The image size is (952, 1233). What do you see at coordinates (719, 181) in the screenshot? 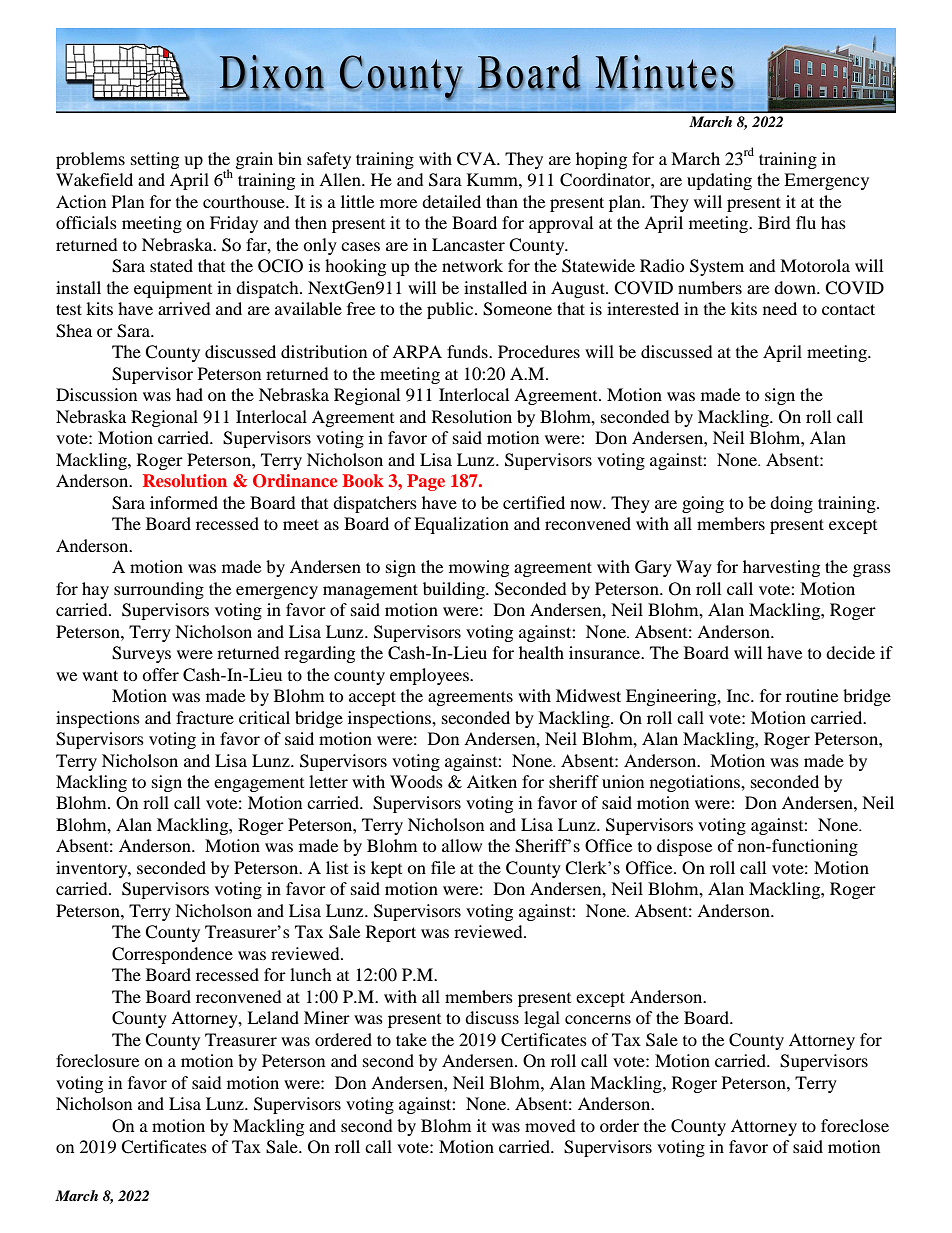
I see `updating` at bounding box center [719, 181].
